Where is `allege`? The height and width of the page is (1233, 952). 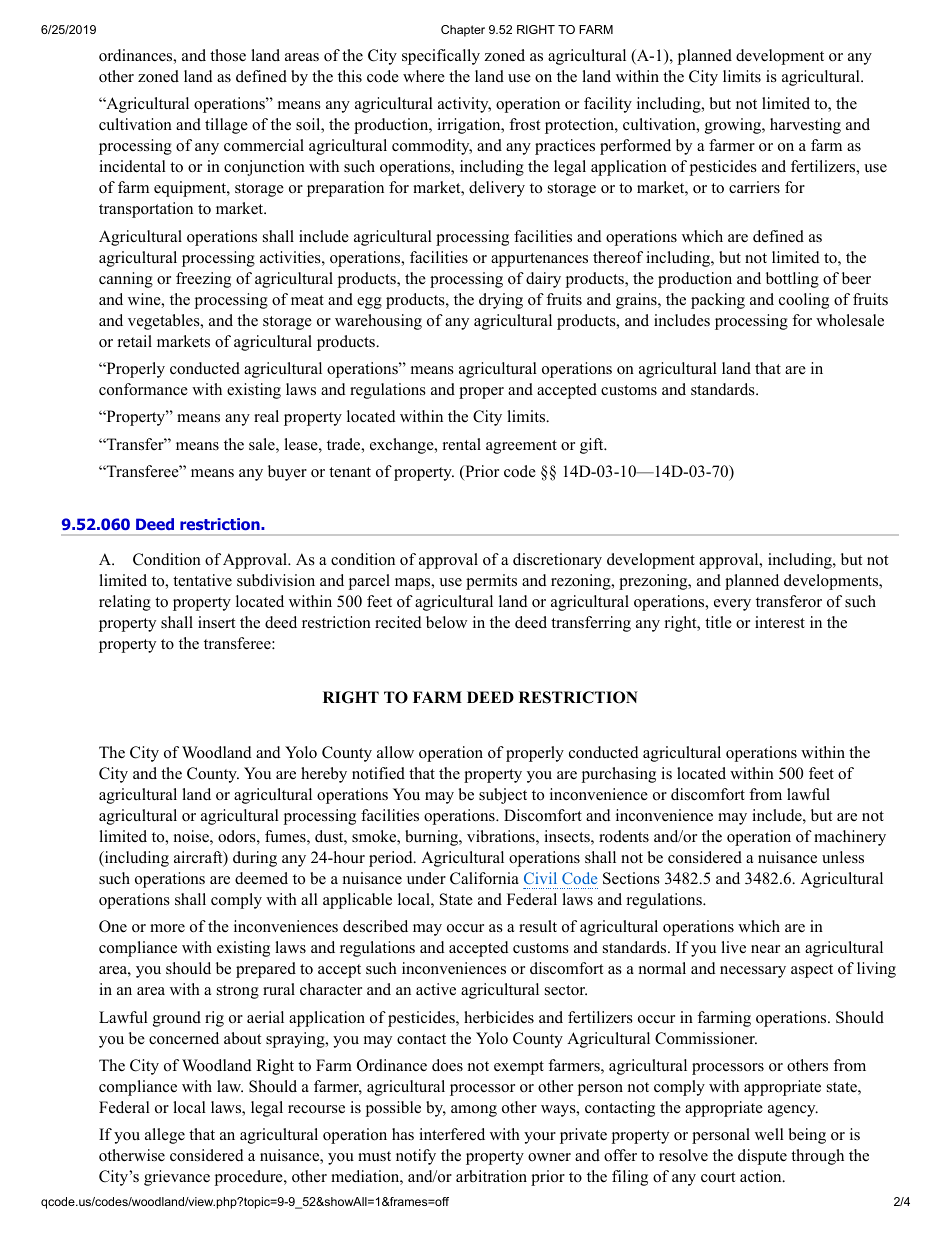 allege is located at coordinates (165, 1136).
